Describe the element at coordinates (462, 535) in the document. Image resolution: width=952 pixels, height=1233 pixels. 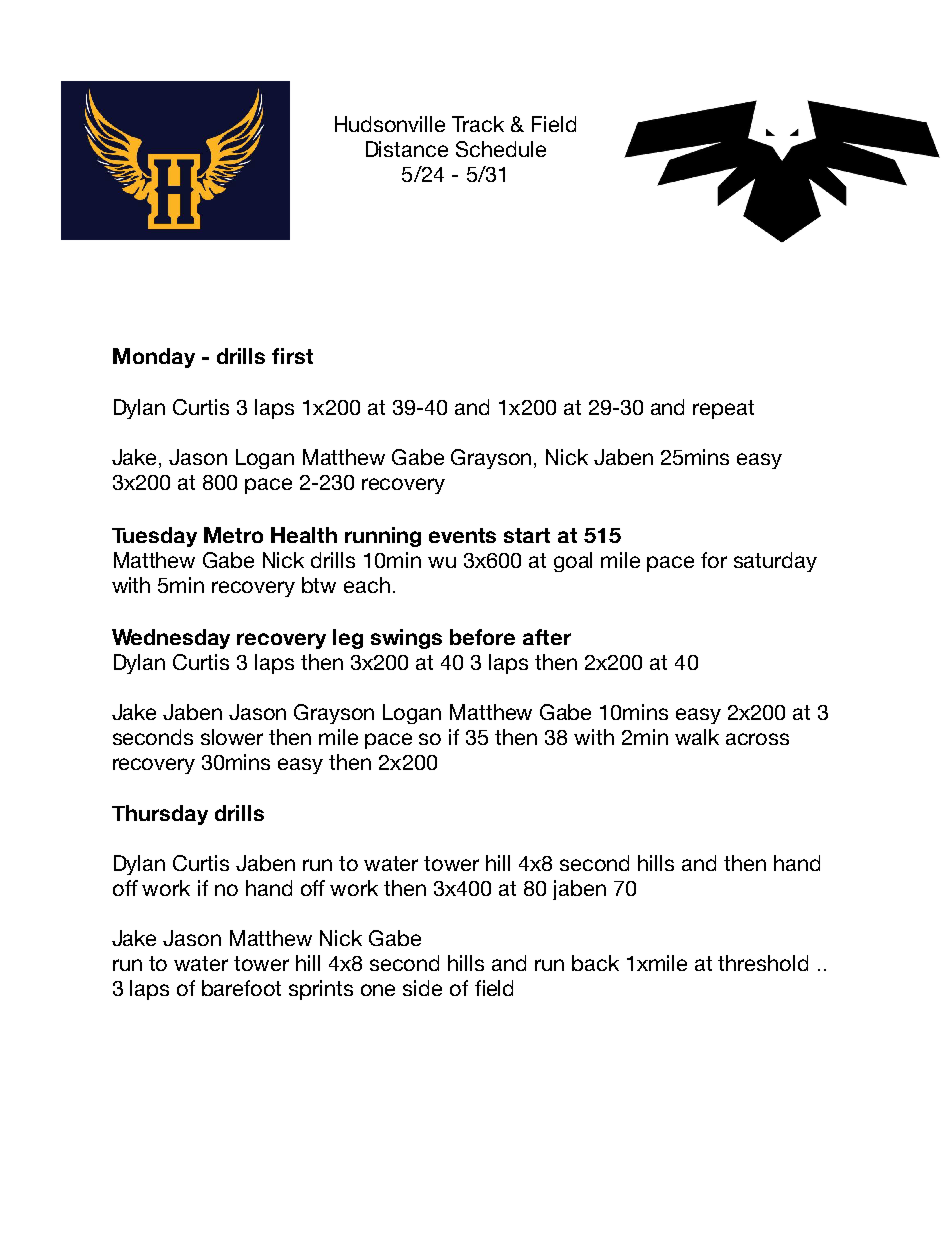
I see `events` at that location.
